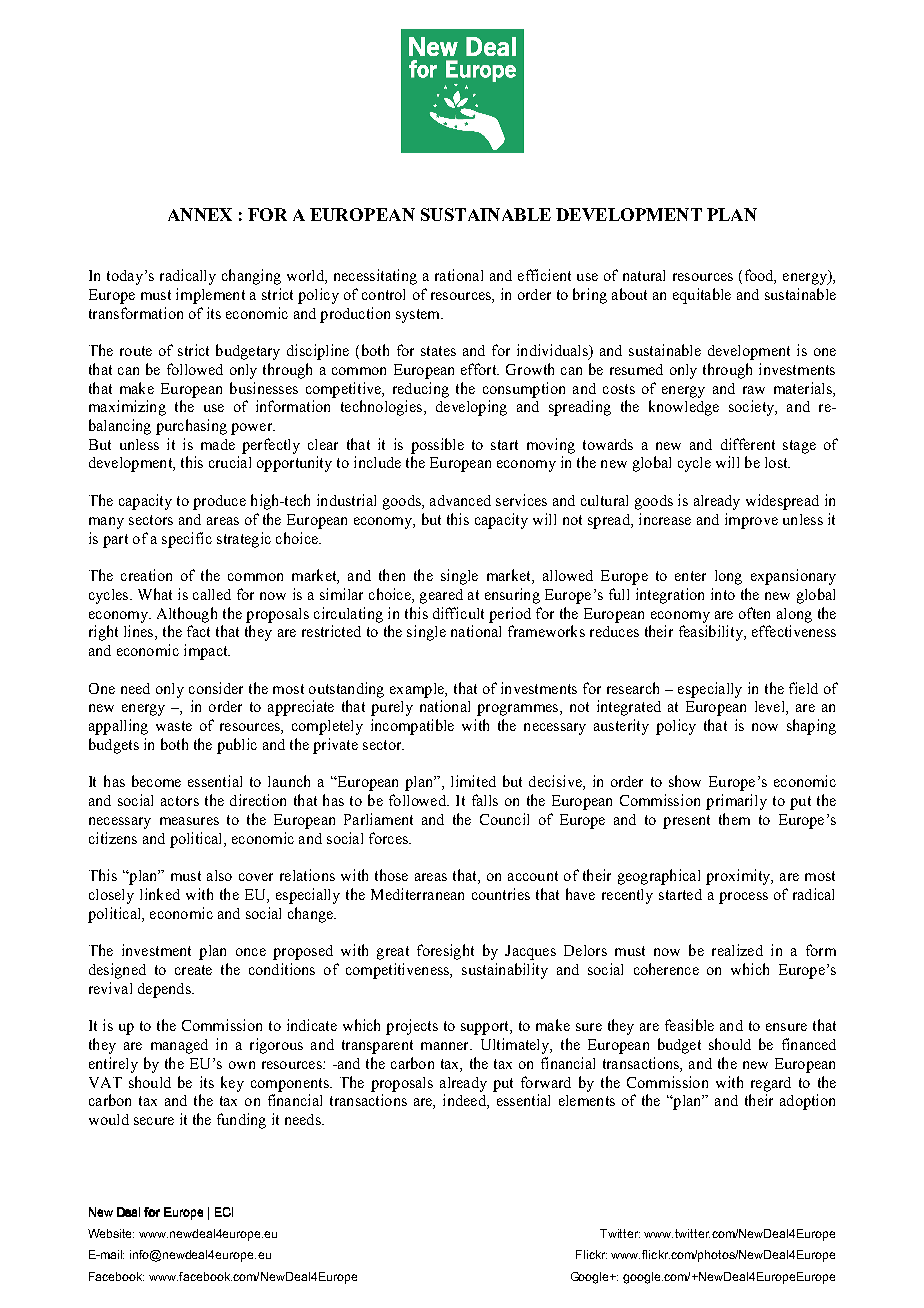 The width and height of the document is (924, 1308). Describe the element at coordinates (200, 214) in the document. I see `ANNEX` at that location.
